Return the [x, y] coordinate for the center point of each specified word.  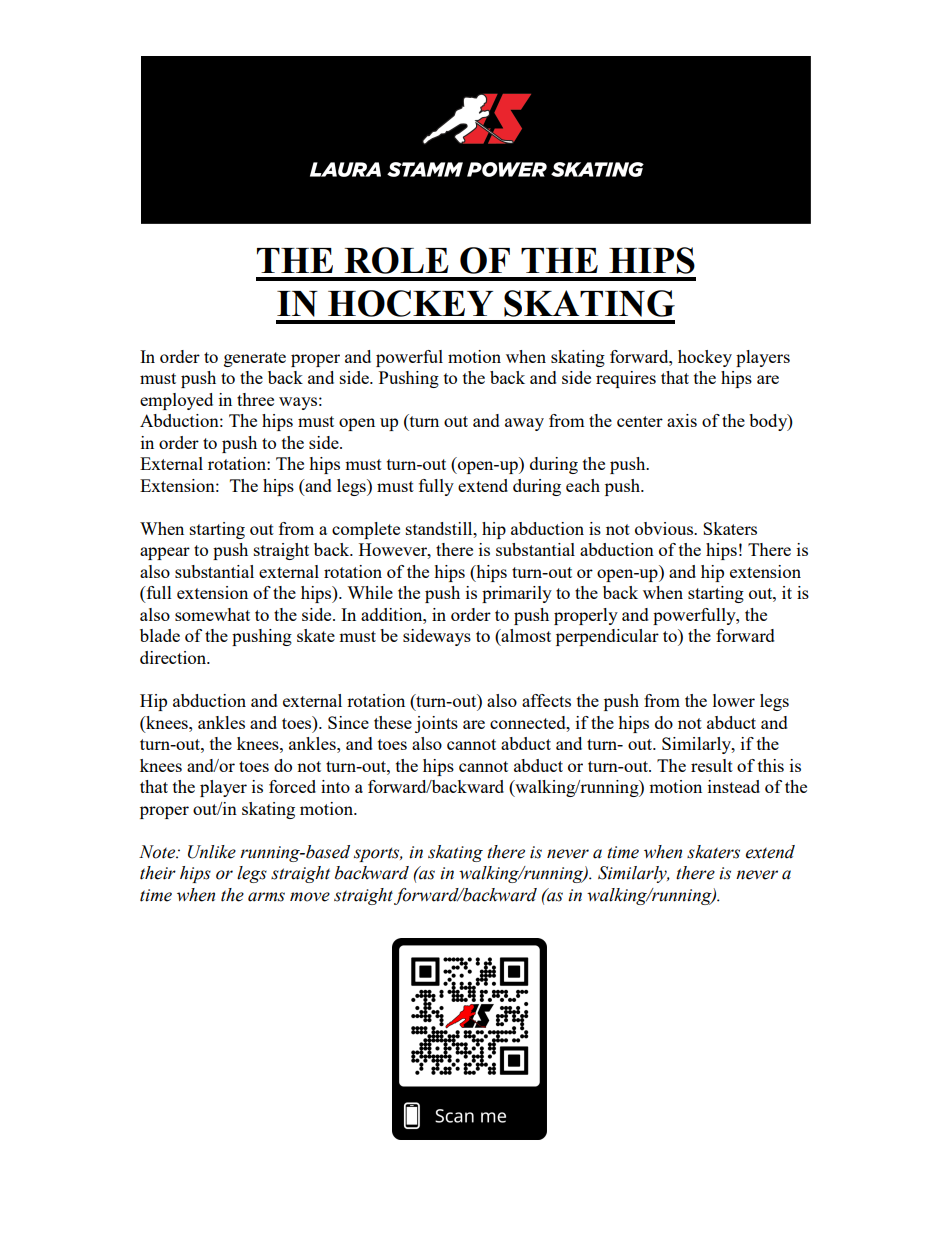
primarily [517, 594]
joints [436, 724]
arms [266, 897]
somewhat [212, 614]
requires [626, 379]
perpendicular [607, 637]
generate [255, 359]
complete [366, 530]
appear [165, 553]
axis [682, 420]
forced [292, 786]
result [712, 765]
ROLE [396, 260]
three [255, 399]
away [524, 424]
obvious [665, 528]
